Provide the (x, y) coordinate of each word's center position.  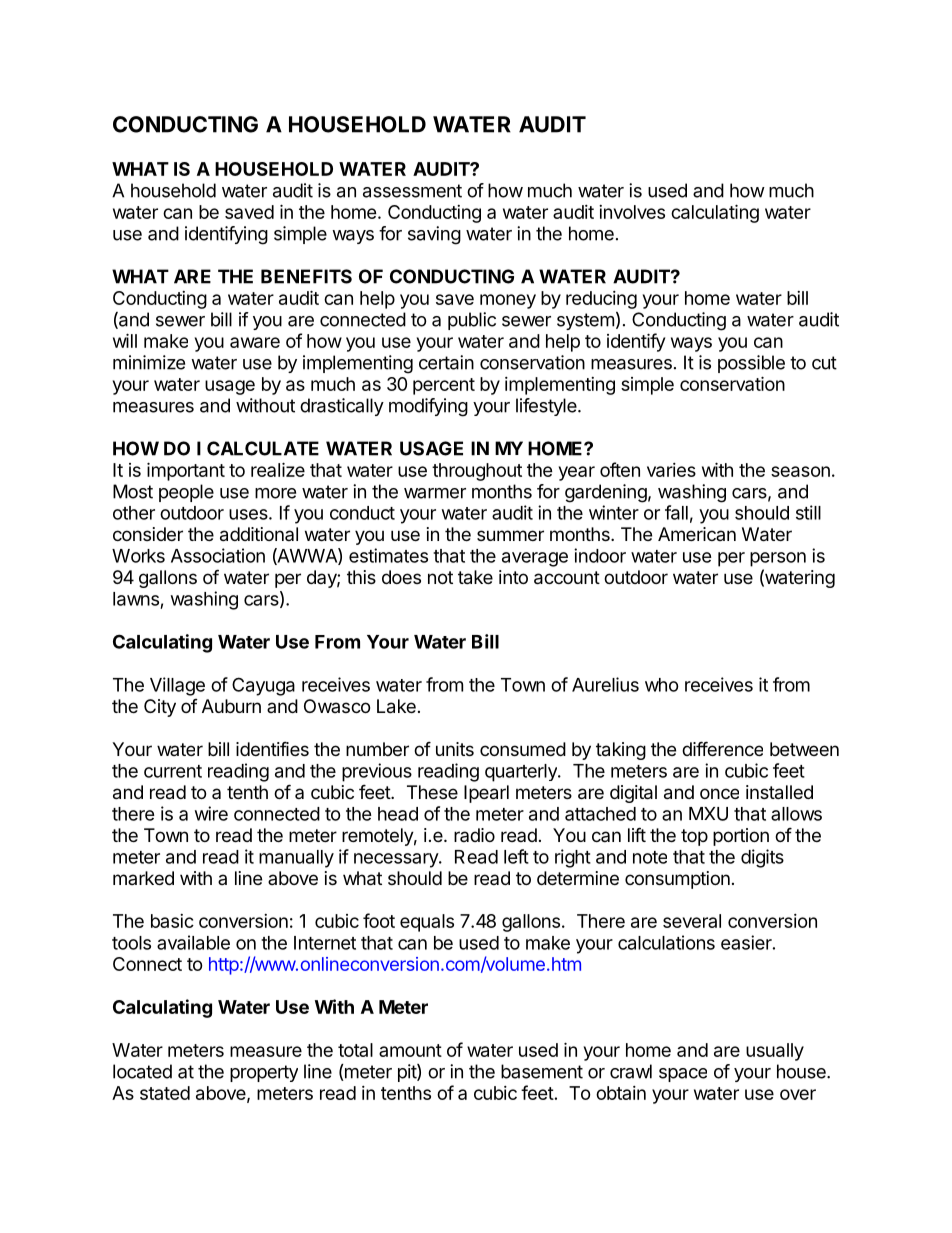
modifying (428, 407)
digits (762, 858)
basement (542, 1071)
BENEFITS (306, 276)
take (475, 577)
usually (775, 1052)
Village (177, 686)
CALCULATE (263, 448)
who (662, 685)
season (800, 471)
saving (434, 235)
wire (211, 813)
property (264, 1073)
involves (632, 212)
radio (474, 835)
